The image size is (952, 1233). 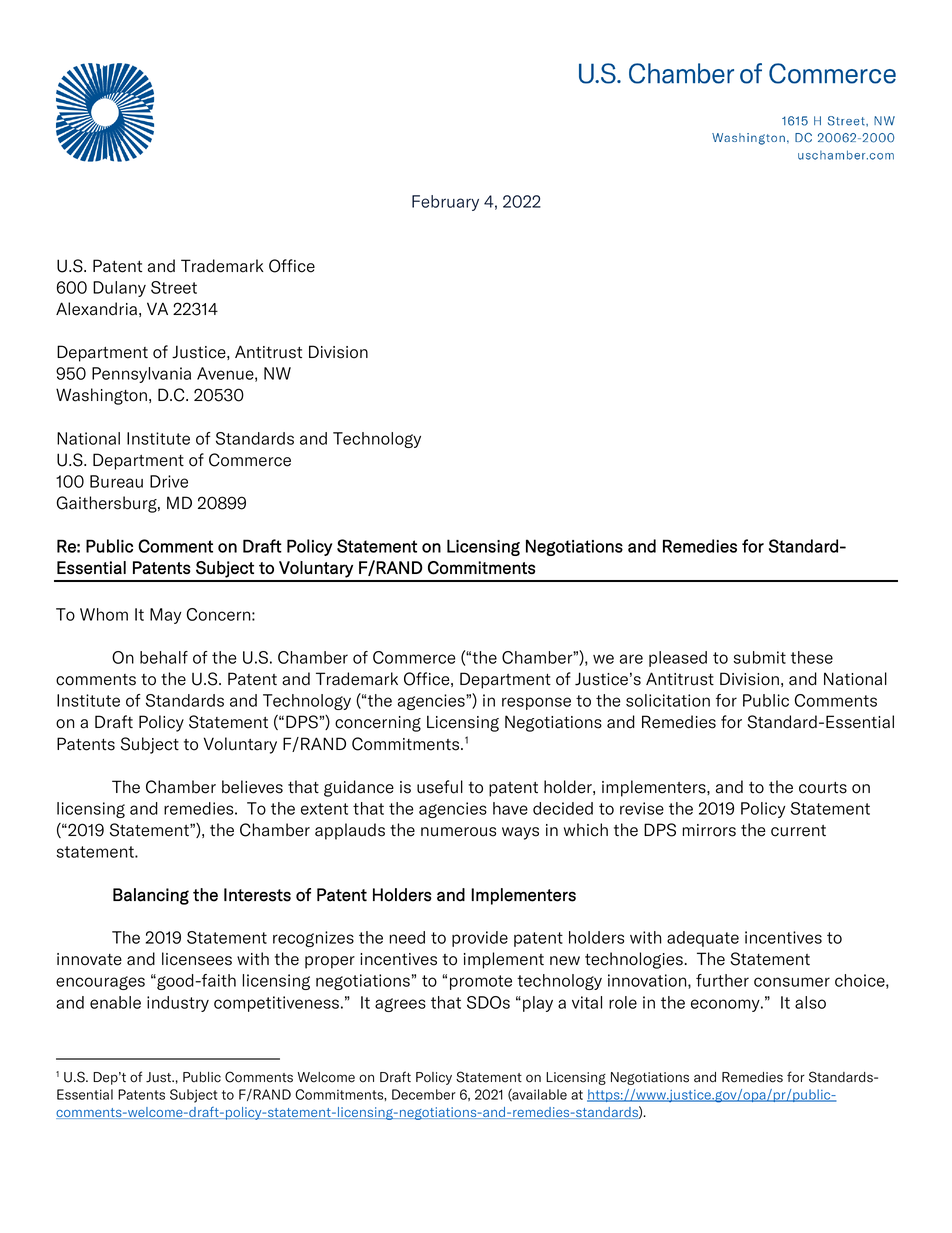 I want to click on courts, so click(x=823, y=788).
